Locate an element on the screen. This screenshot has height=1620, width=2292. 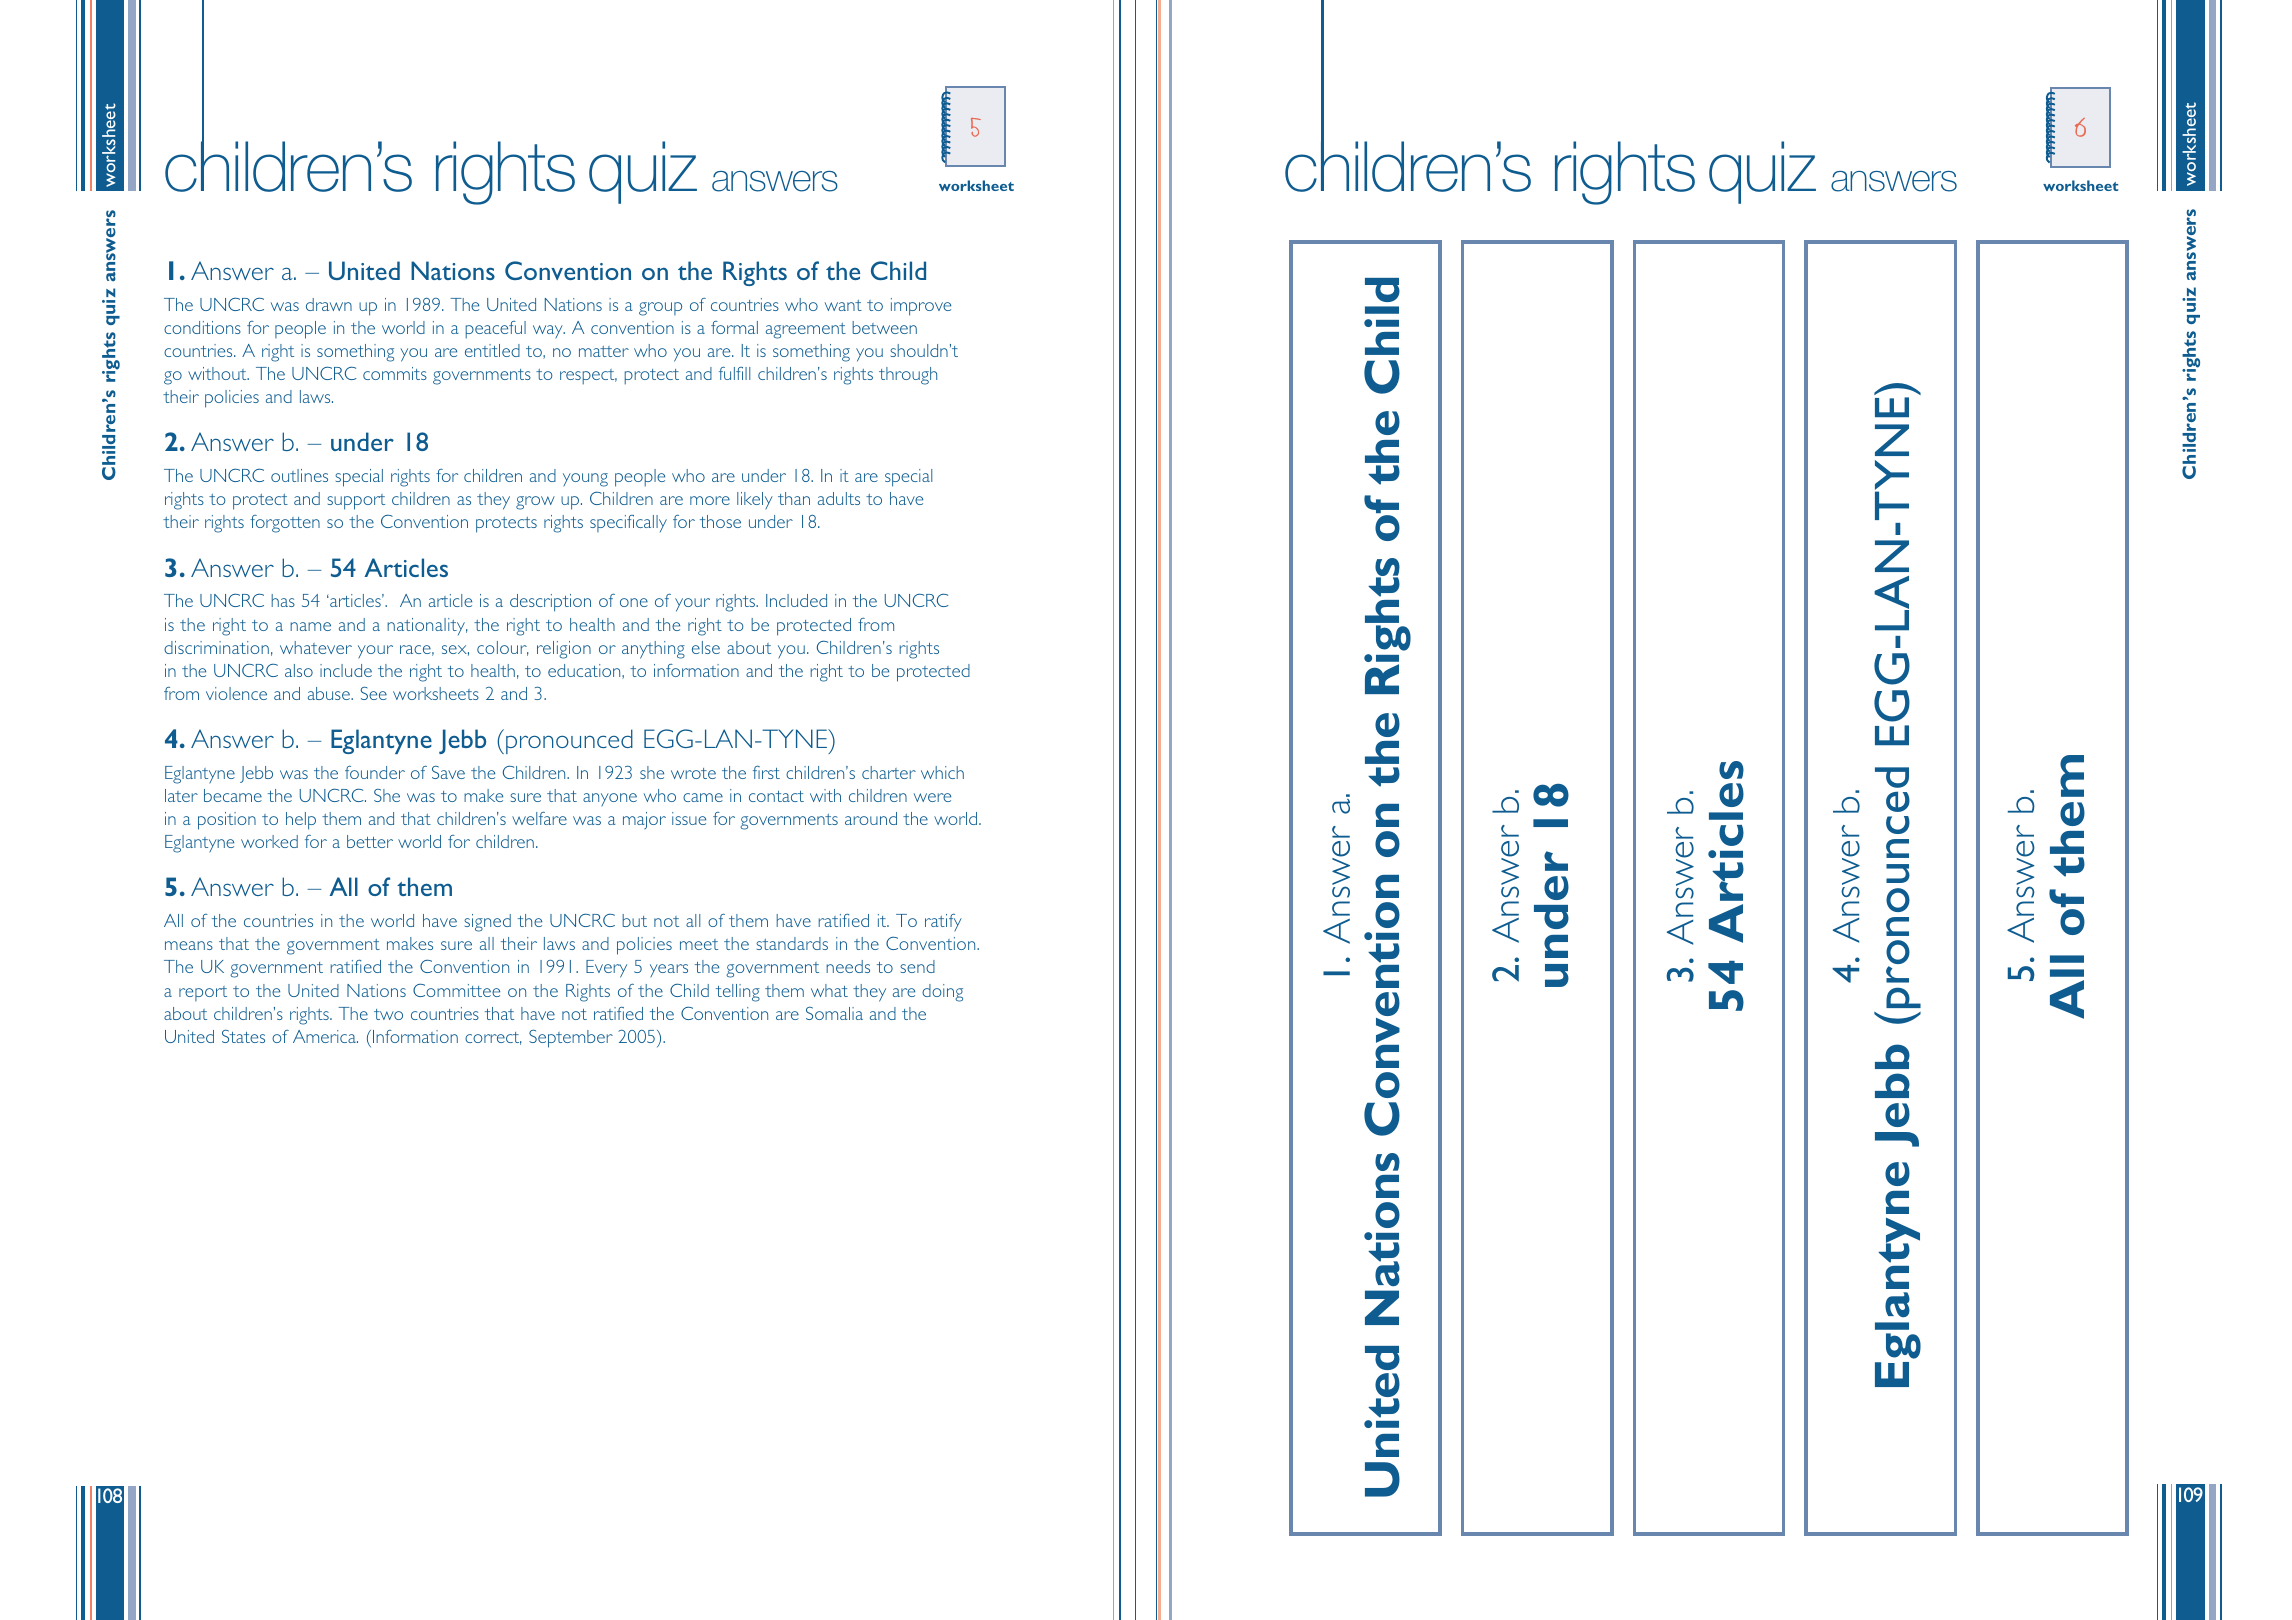
conditions is located at coordinates (202, 327).
